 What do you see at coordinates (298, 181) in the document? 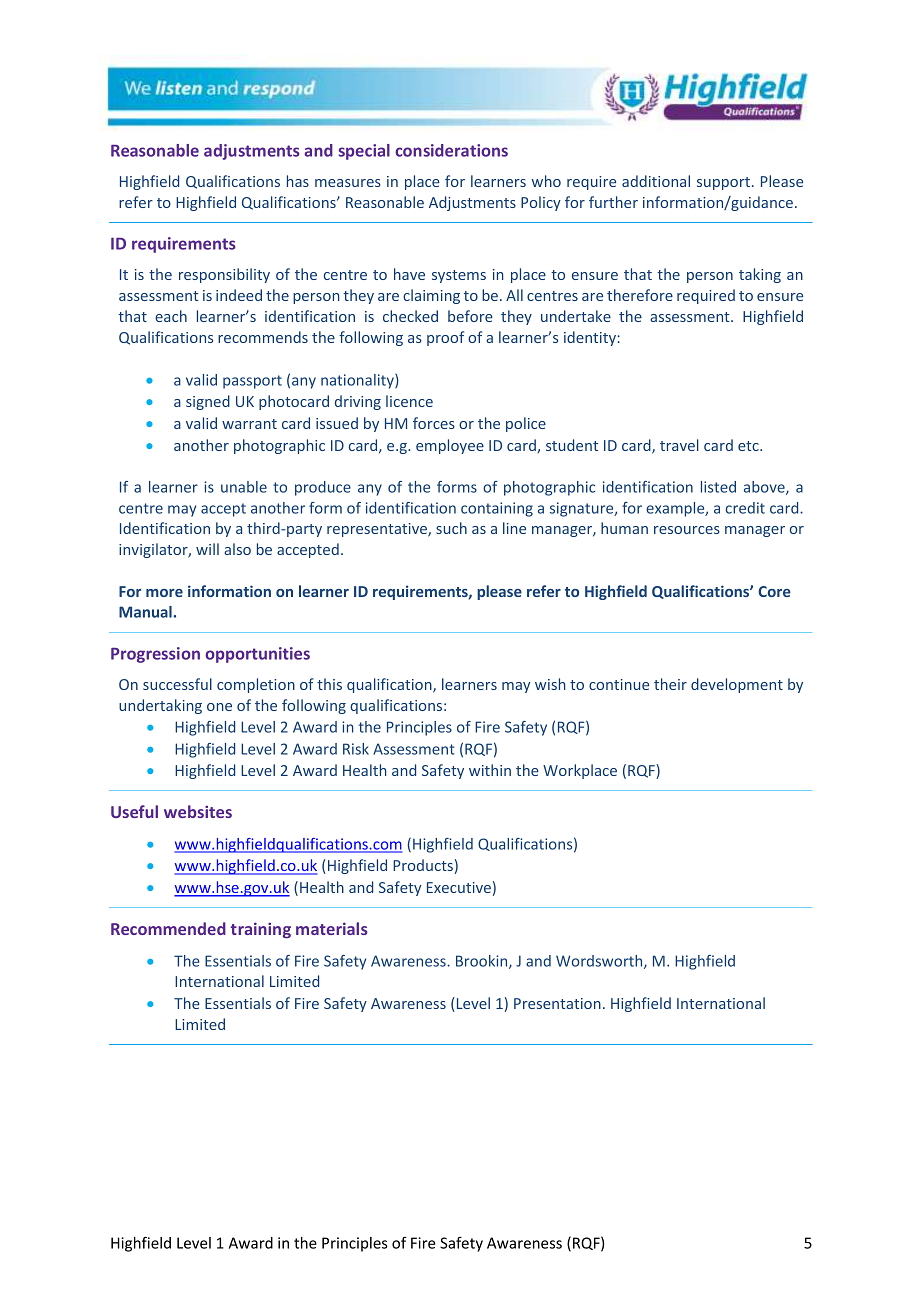
I see `has` at bounding box center [298, 181].
